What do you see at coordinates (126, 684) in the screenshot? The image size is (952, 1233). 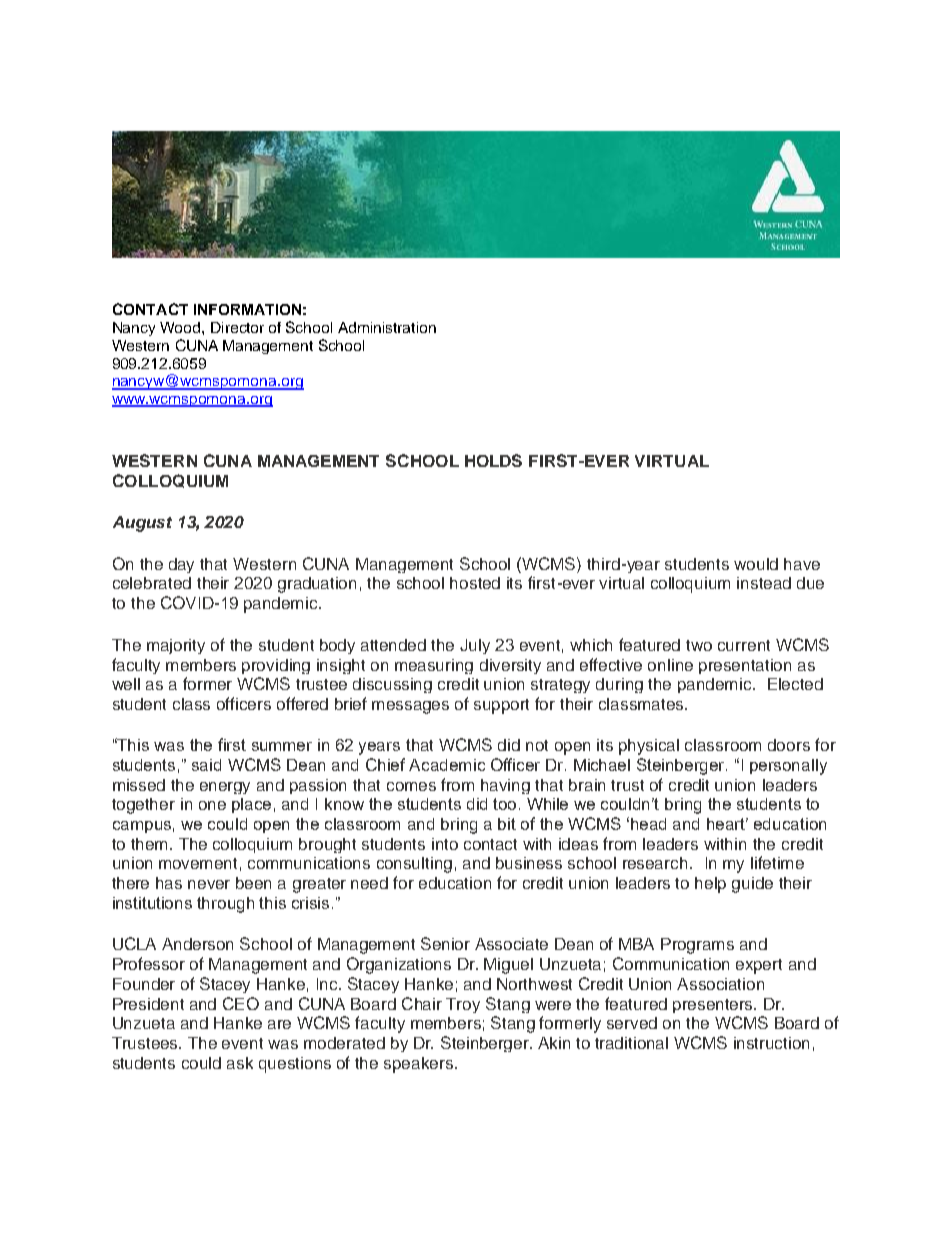 I see `well` at bounding box center [126, 684].
